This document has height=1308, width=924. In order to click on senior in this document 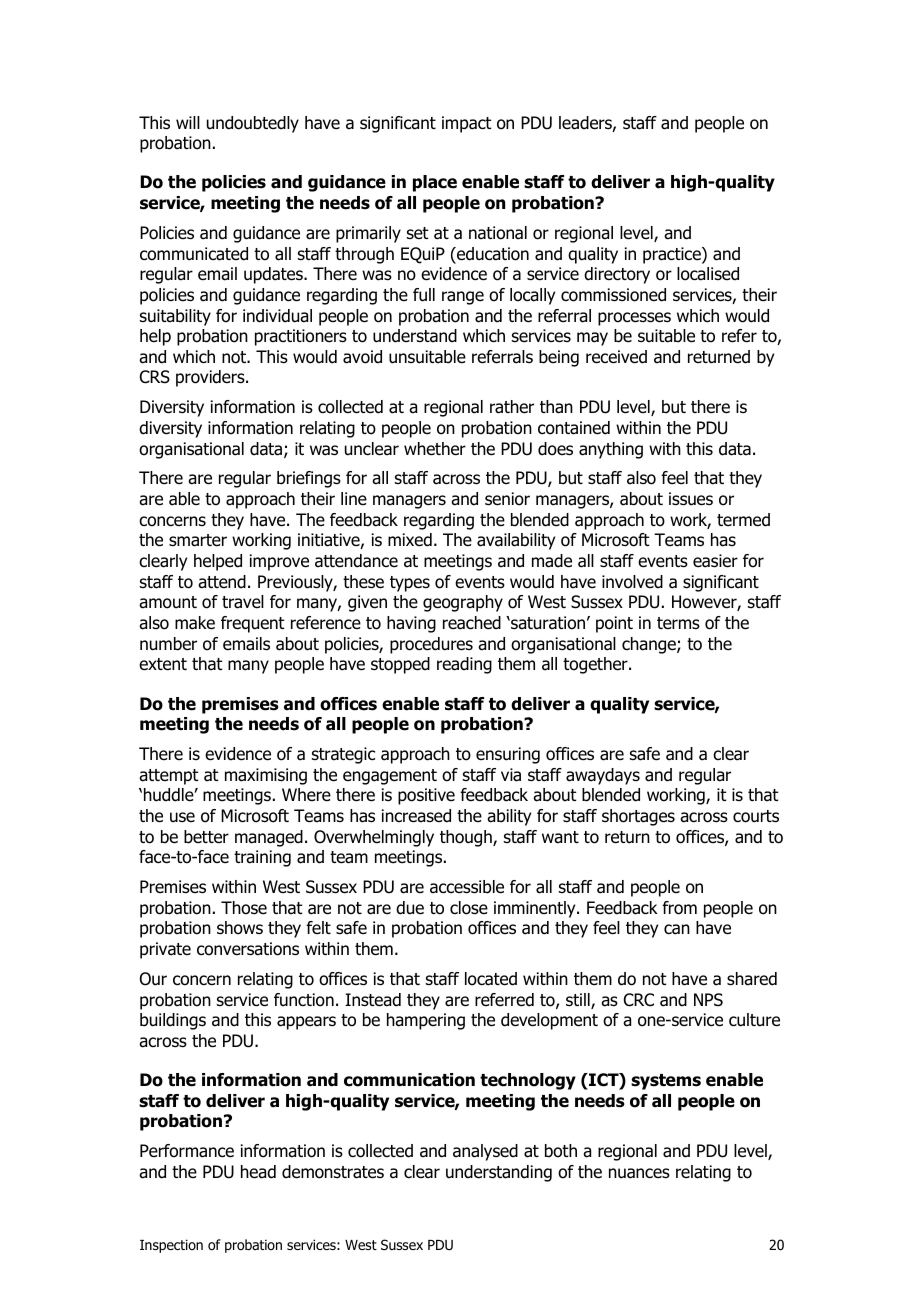, I will do `click(507, 499)`.
